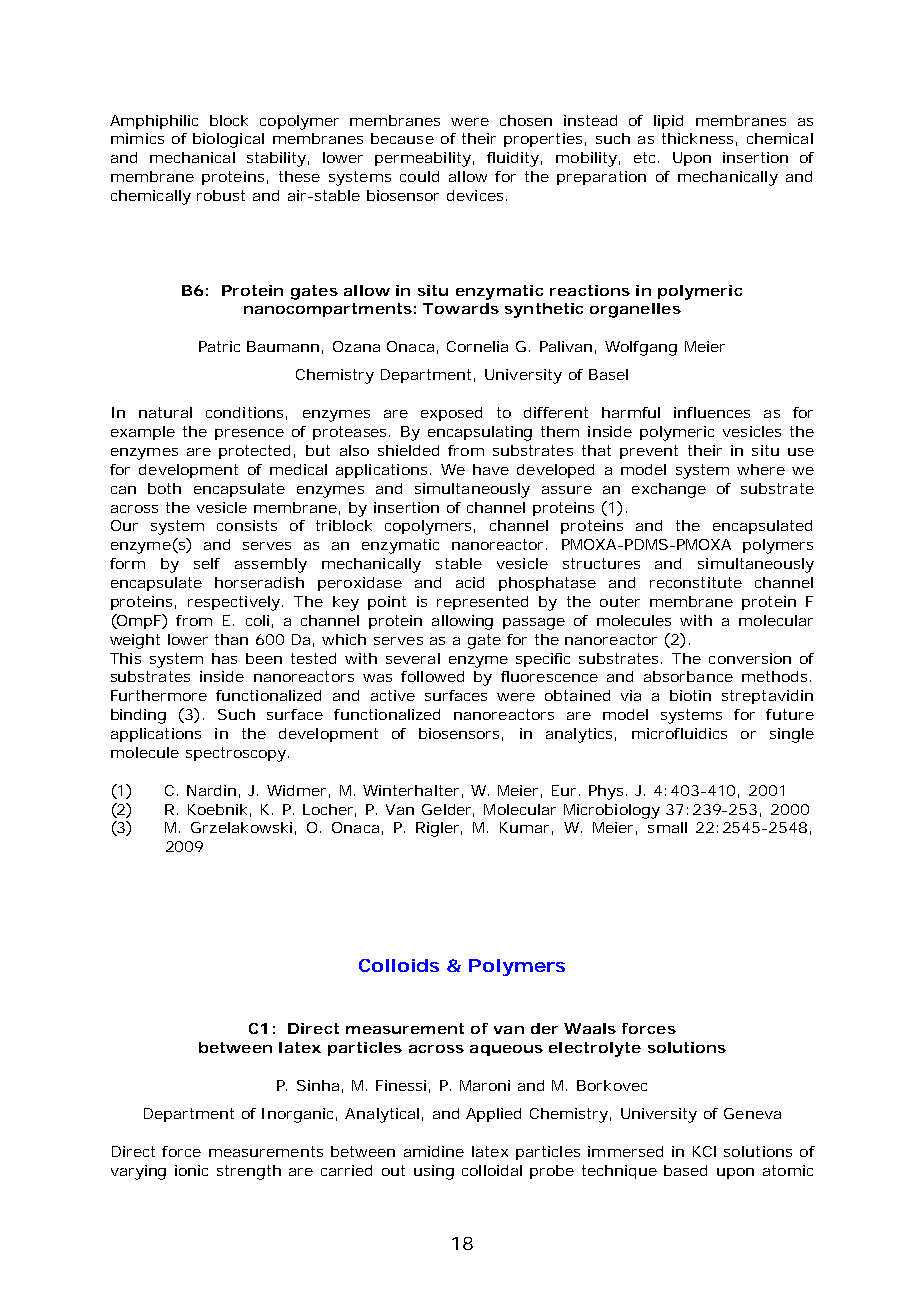 Image resolution: width=924 pixels, height=1308 pixels. What do you see at coordinates (191, 1170) in the page?
I see `ionic` at bounding box center [191, 1170].
